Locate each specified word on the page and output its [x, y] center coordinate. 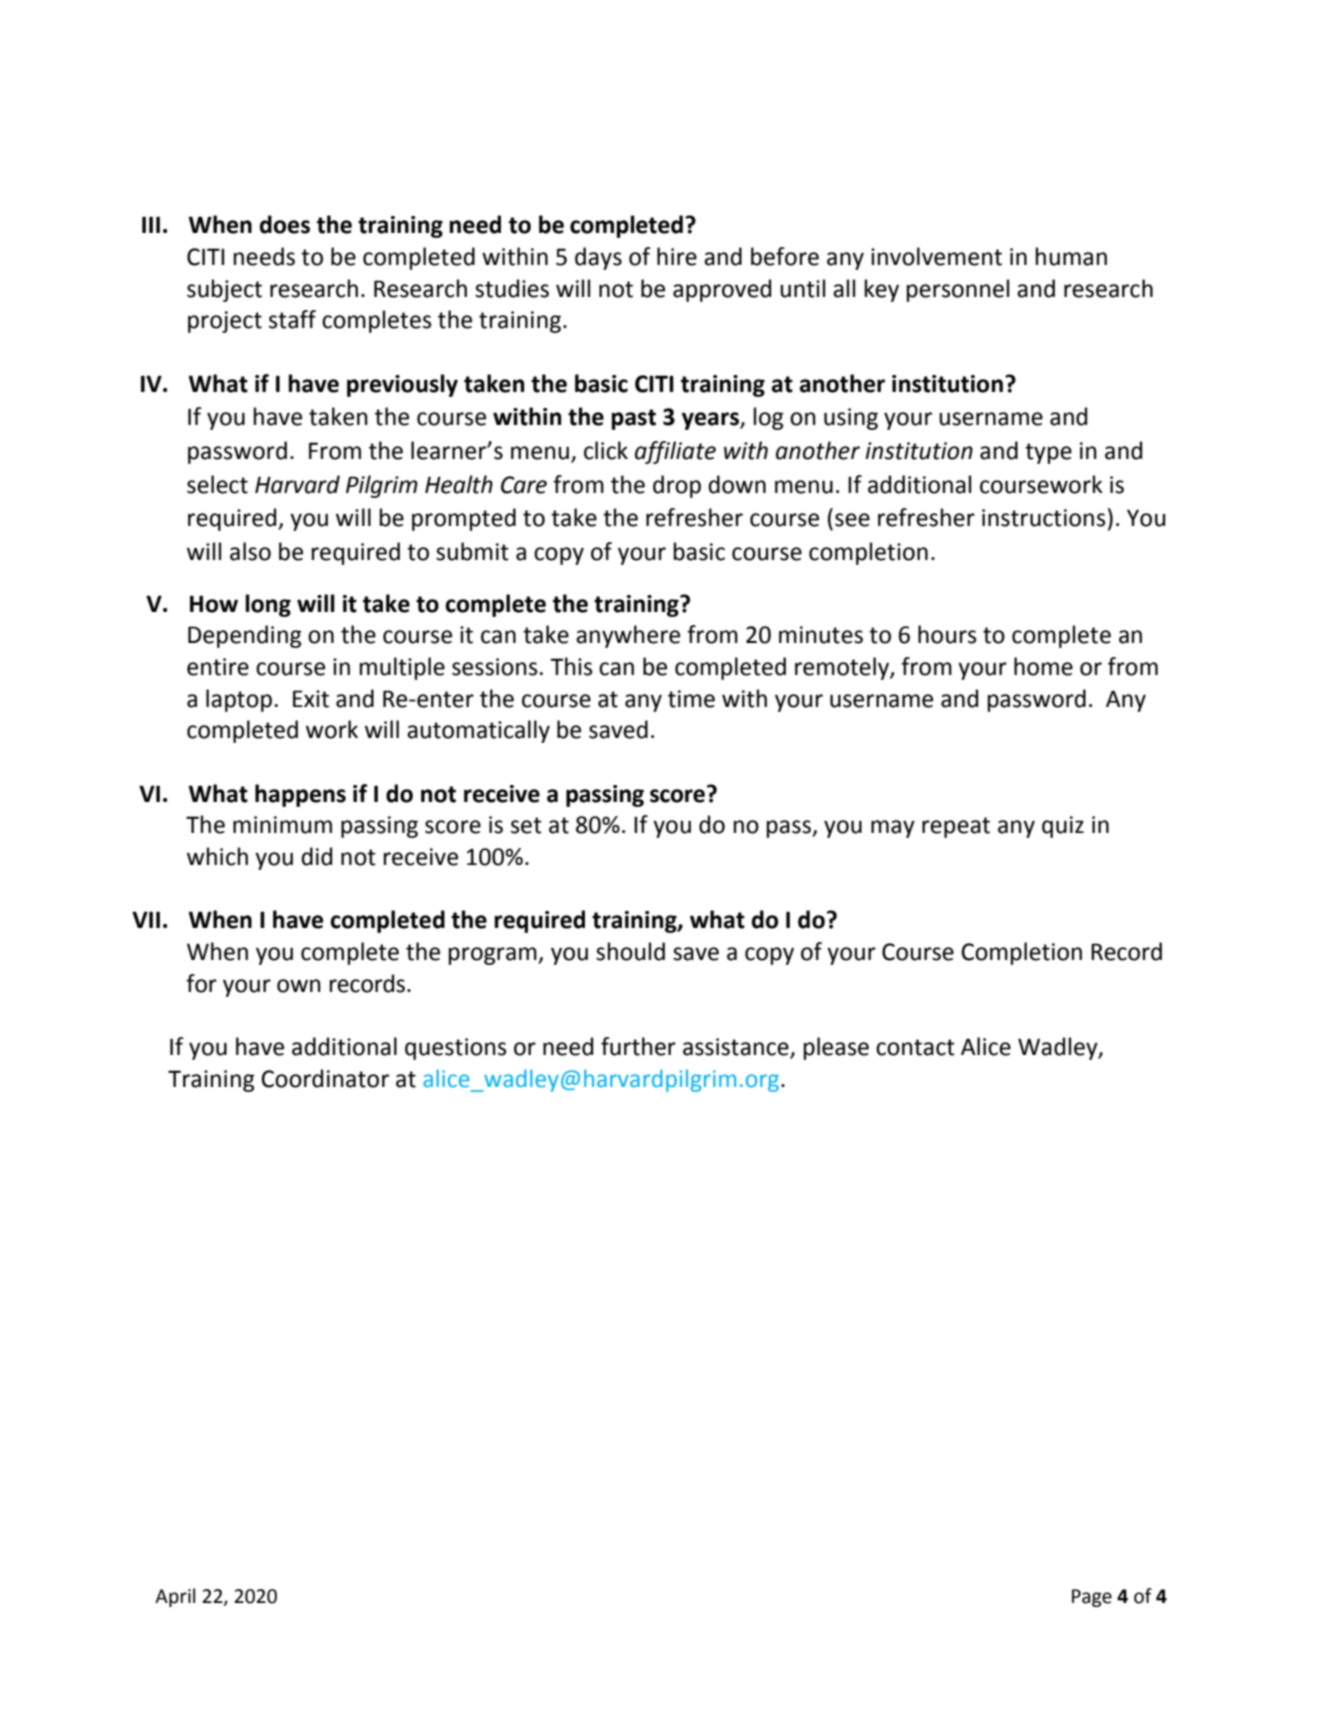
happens [300, 795]
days [598, 258]
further [638, 1046]
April [175, 1597]
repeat [956, 827]
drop [677, 486]
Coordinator [325, 1078]
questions [456, 1049]
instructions [1044, 518]
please [836, 1048]
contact [915, 1047]
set [526, 825]
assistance [737, 1048]
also [250, 551]
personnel [958, 290]
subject [224, 290]
